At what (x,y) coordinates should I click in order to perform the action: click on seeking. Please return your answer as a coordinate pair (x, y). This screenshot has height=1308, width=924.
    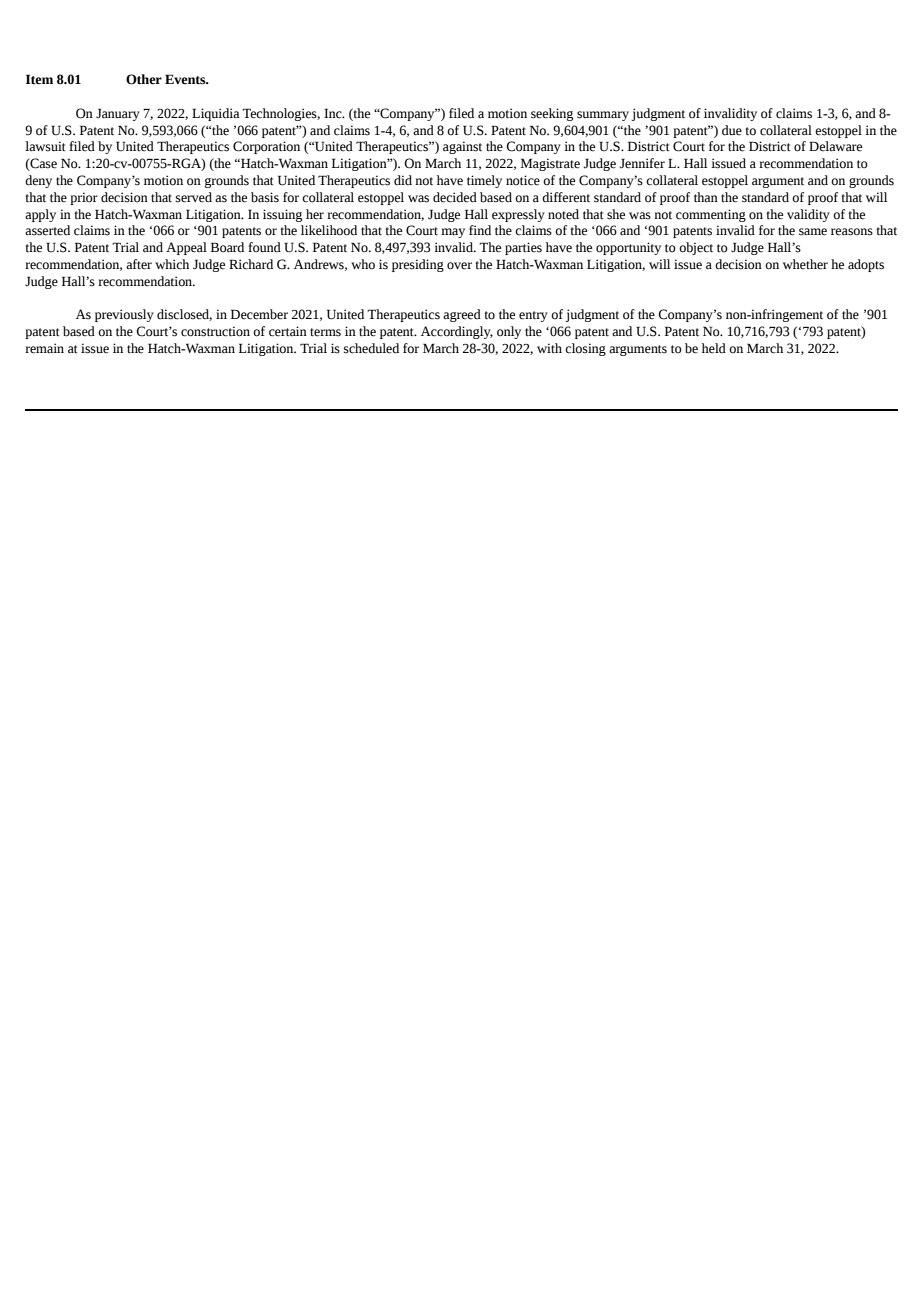
    Looking at the image, I should click on (552, 114).
